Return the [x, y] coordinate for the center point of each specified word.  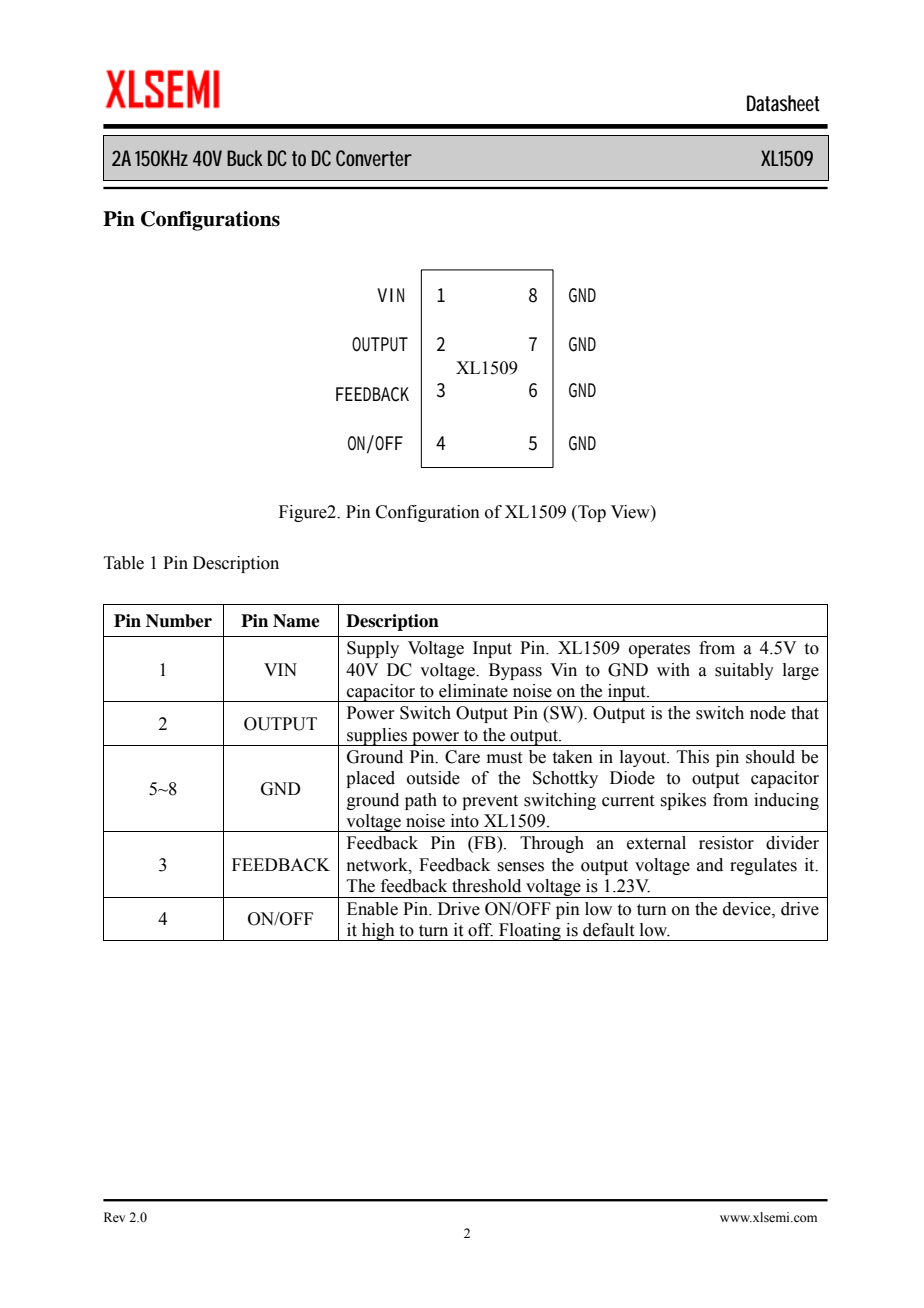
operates [659, 650]
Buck [245, 158]
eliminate [473, 691]
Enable [372, 909]
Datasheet [783, 103]
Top [591, 513]
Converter [374, 158]
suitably [744, 671]
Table [124, 563]
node [768, 713]
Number [179, 621]
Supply [373, 649]
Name [296, 621]
